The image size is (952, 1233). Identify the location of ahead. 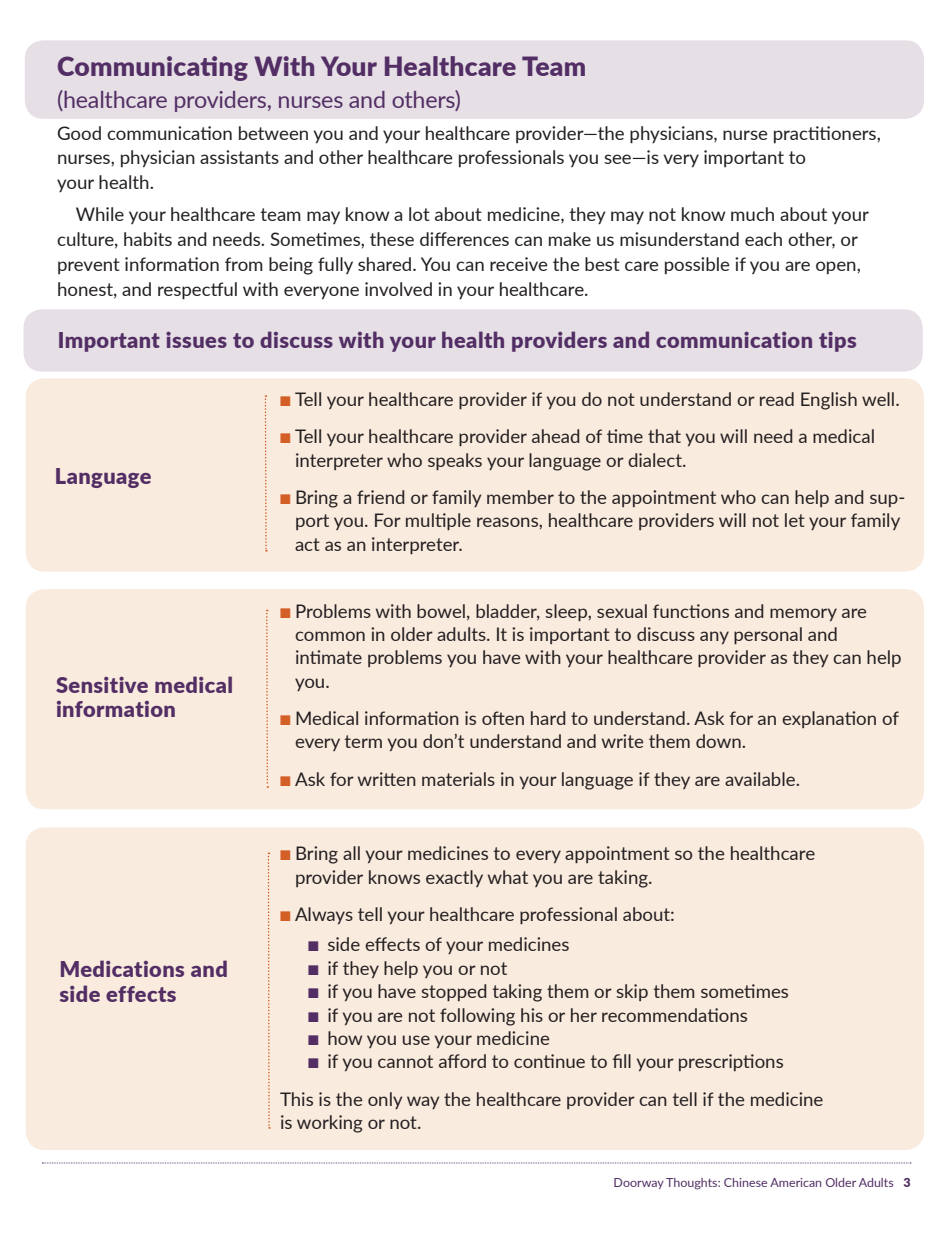
(556, 436).
